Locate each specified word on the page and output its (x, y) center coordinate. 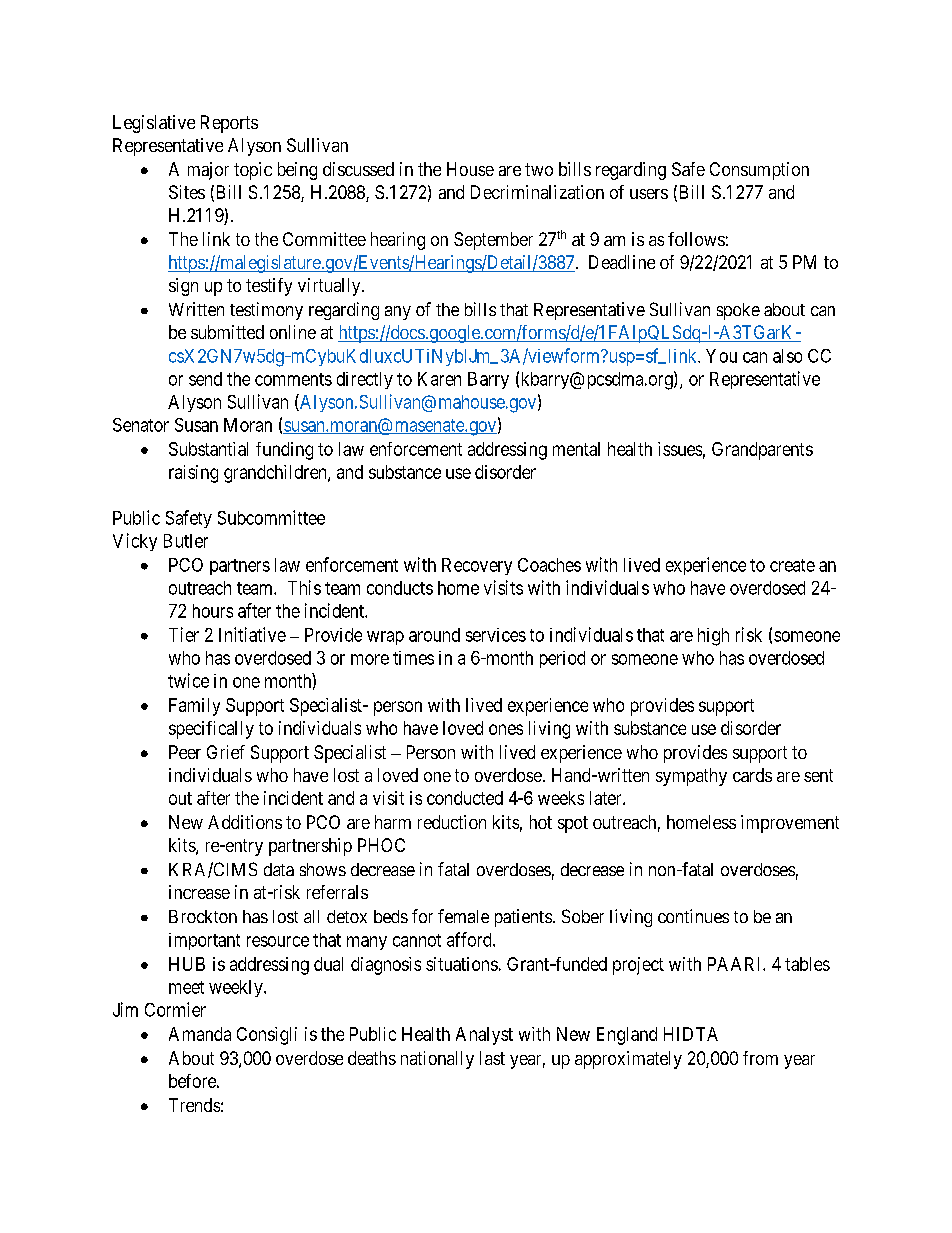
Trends (194, 1105)
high (713, 637)
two (539, 169)
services (496, 635)
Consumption (759, 171)
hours (213, 611)
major (208, 171)
